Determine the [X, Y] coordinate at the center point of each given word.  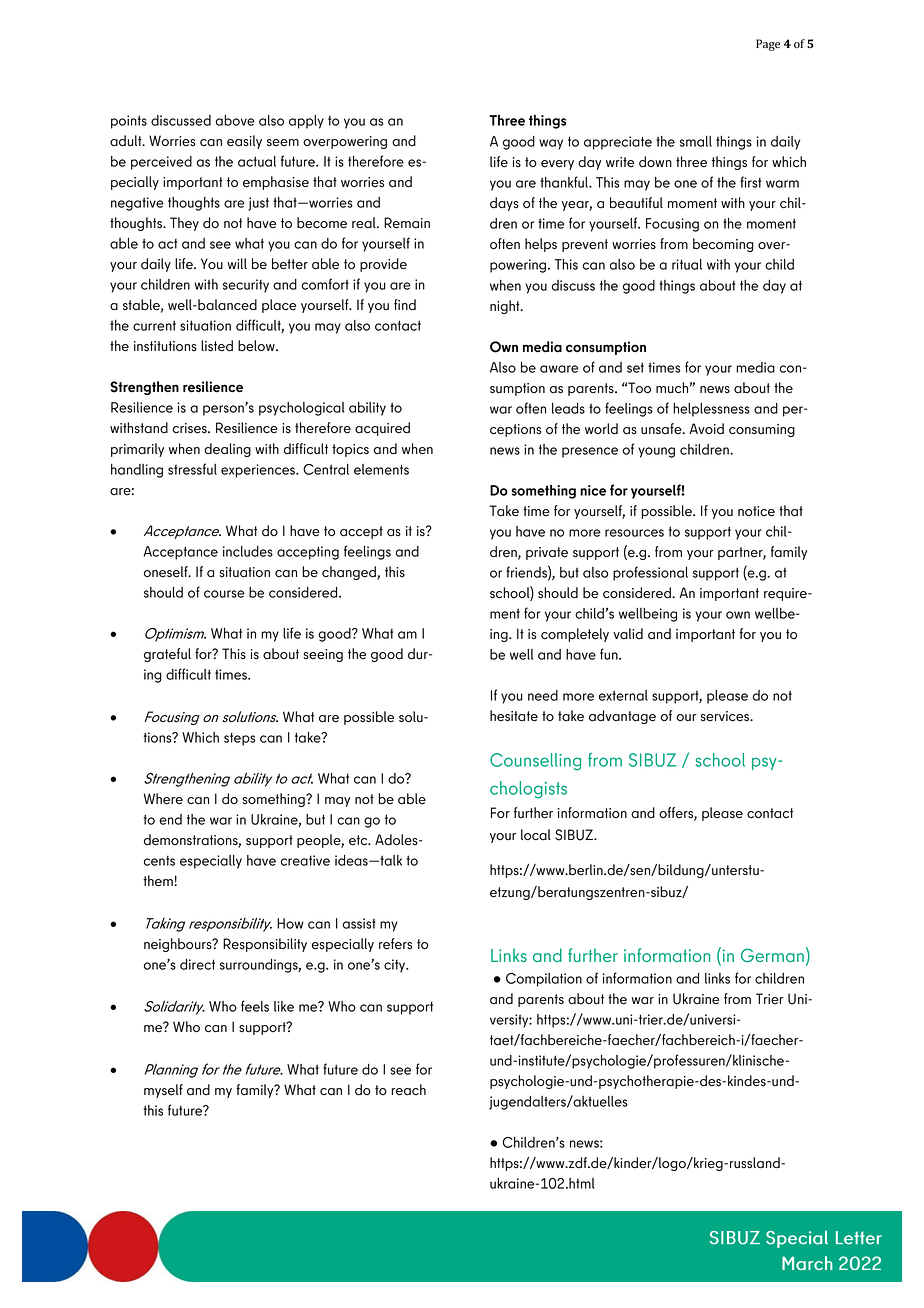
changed [350, 573]
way [551, 144]
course [224, 594]
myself [163, 1091]
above [235, 120]
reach [408, 1090]
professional [650, 573]
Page [768, 45]
